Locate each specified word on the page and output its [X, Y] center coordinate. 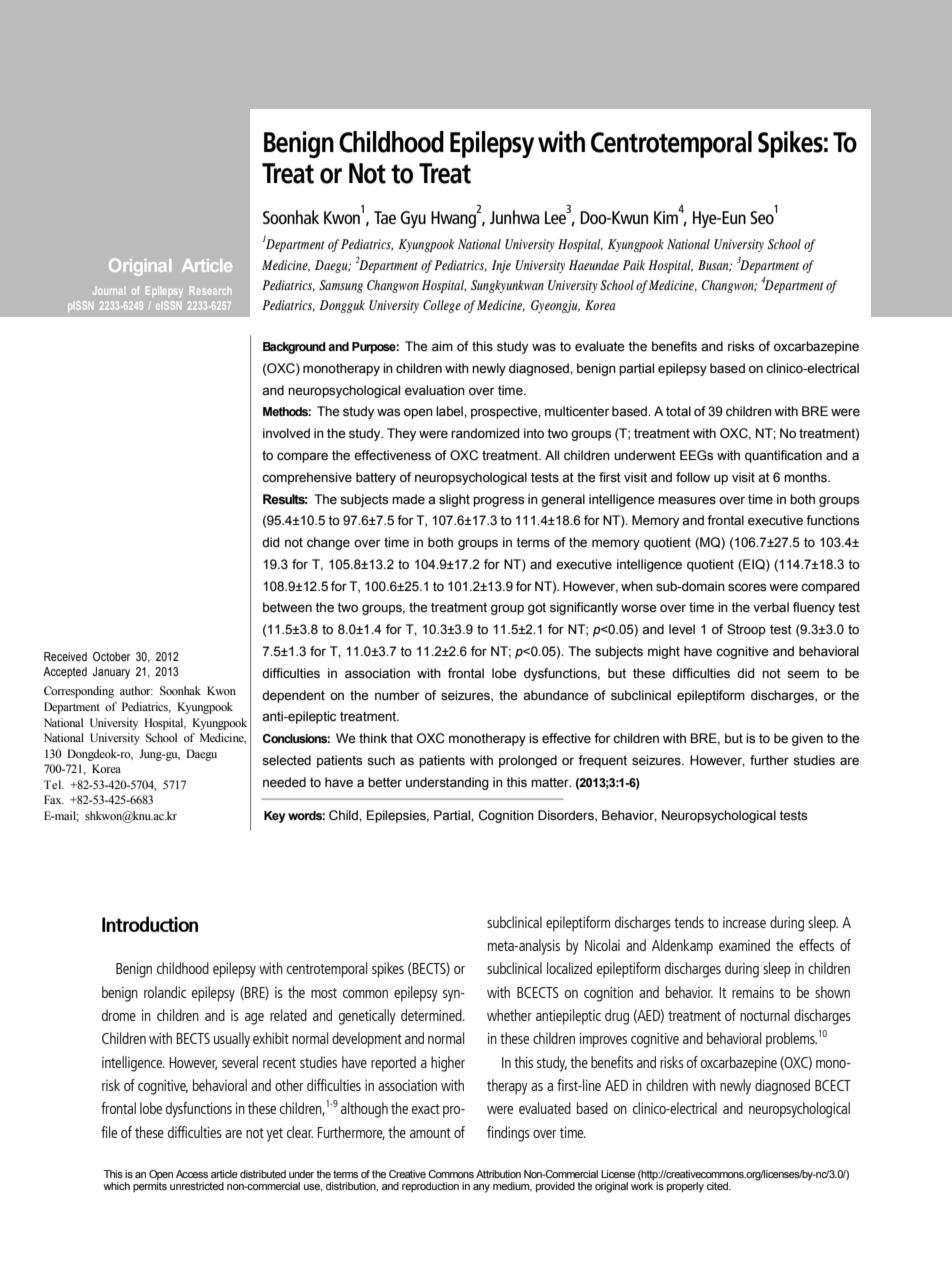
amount [430, 1133]
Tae [385, 217]
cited [719, 1186]
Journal [108, 291]
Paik [634, 265]
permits [150, 1187]
